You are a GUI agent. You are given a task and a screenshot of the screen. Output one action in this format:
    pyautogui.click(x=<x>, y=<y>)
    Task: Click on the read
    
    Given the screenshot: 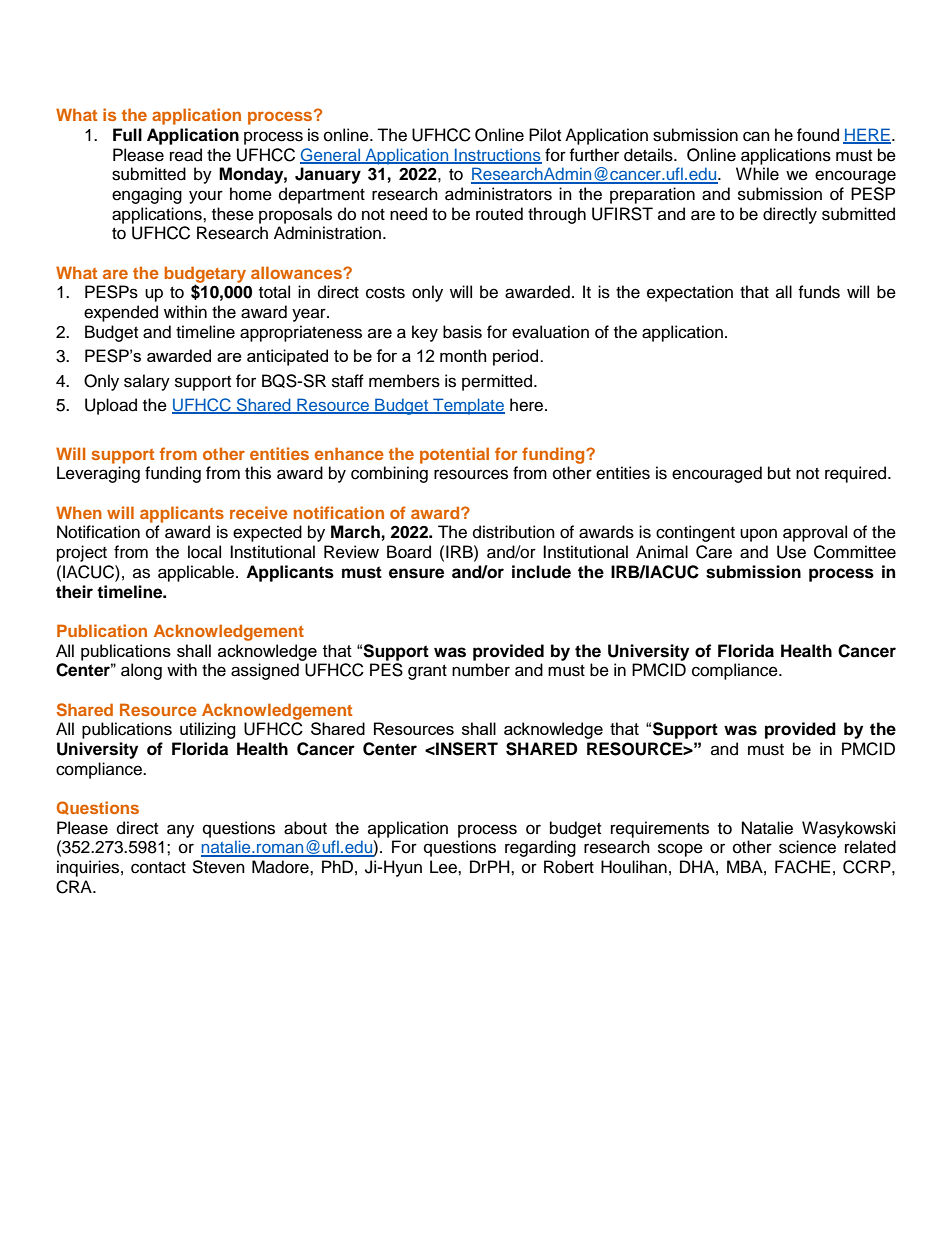 What is the action you would take?
    pyautogui.click(x=186, y=155)
